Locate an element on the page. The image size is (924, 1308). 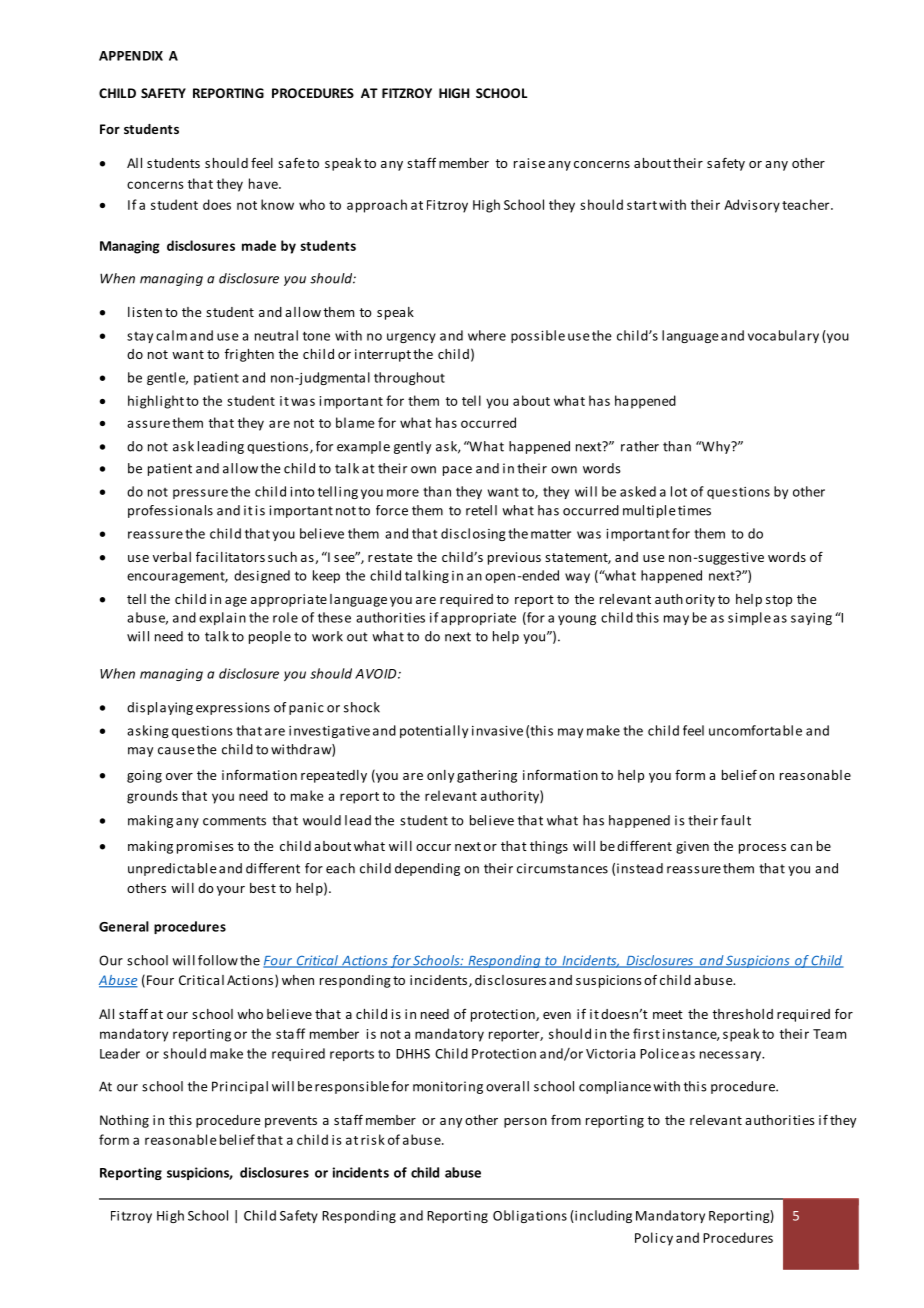
APPENDIX is located at coordinates (131, 56).
